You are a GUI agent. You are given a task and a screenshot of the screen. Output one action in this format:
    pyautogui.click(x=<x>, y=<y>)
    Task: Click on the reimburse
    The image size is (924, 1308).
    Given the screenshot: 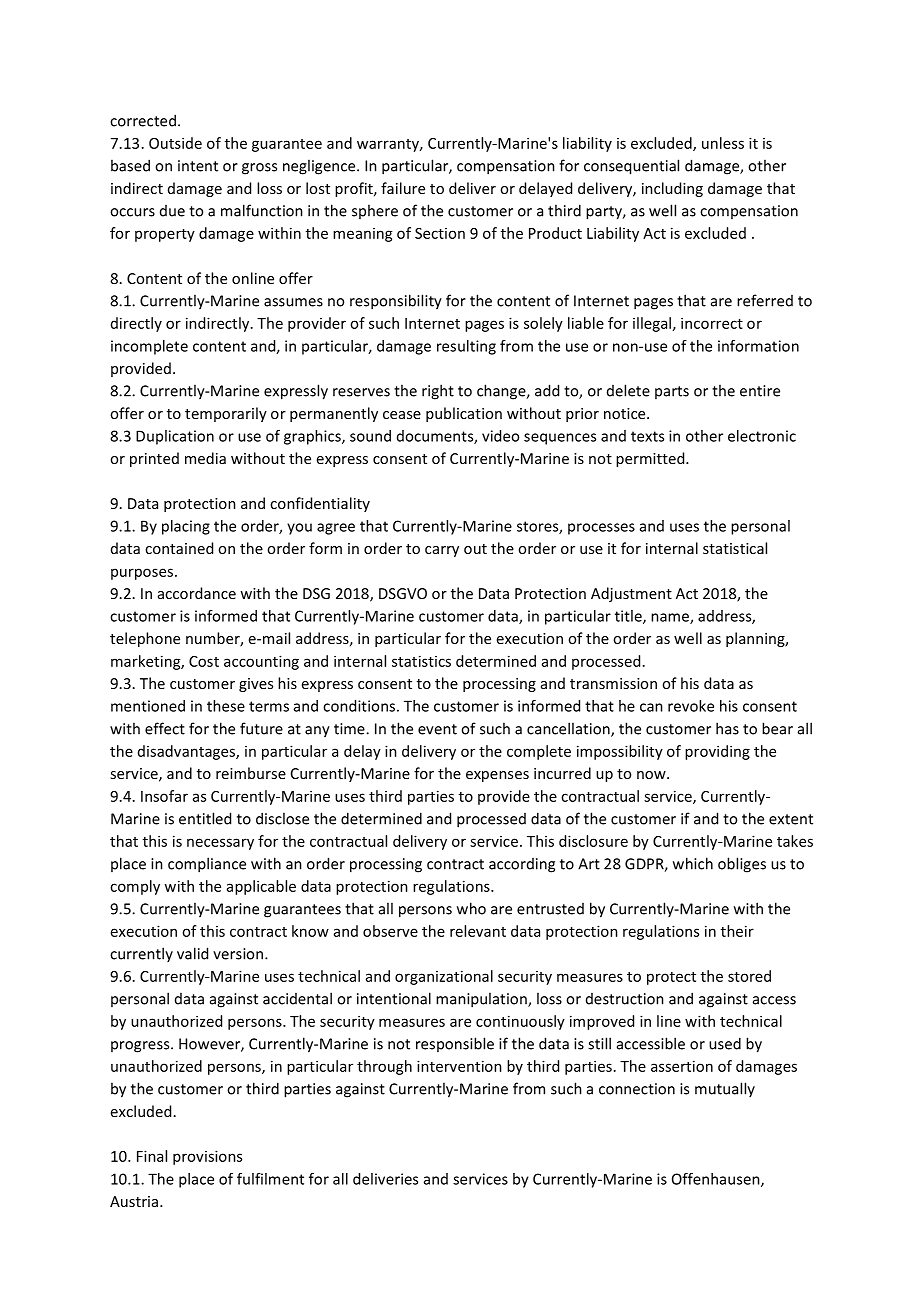 What is the action you would take?
    pyautogui.click(x=251, y=773)
